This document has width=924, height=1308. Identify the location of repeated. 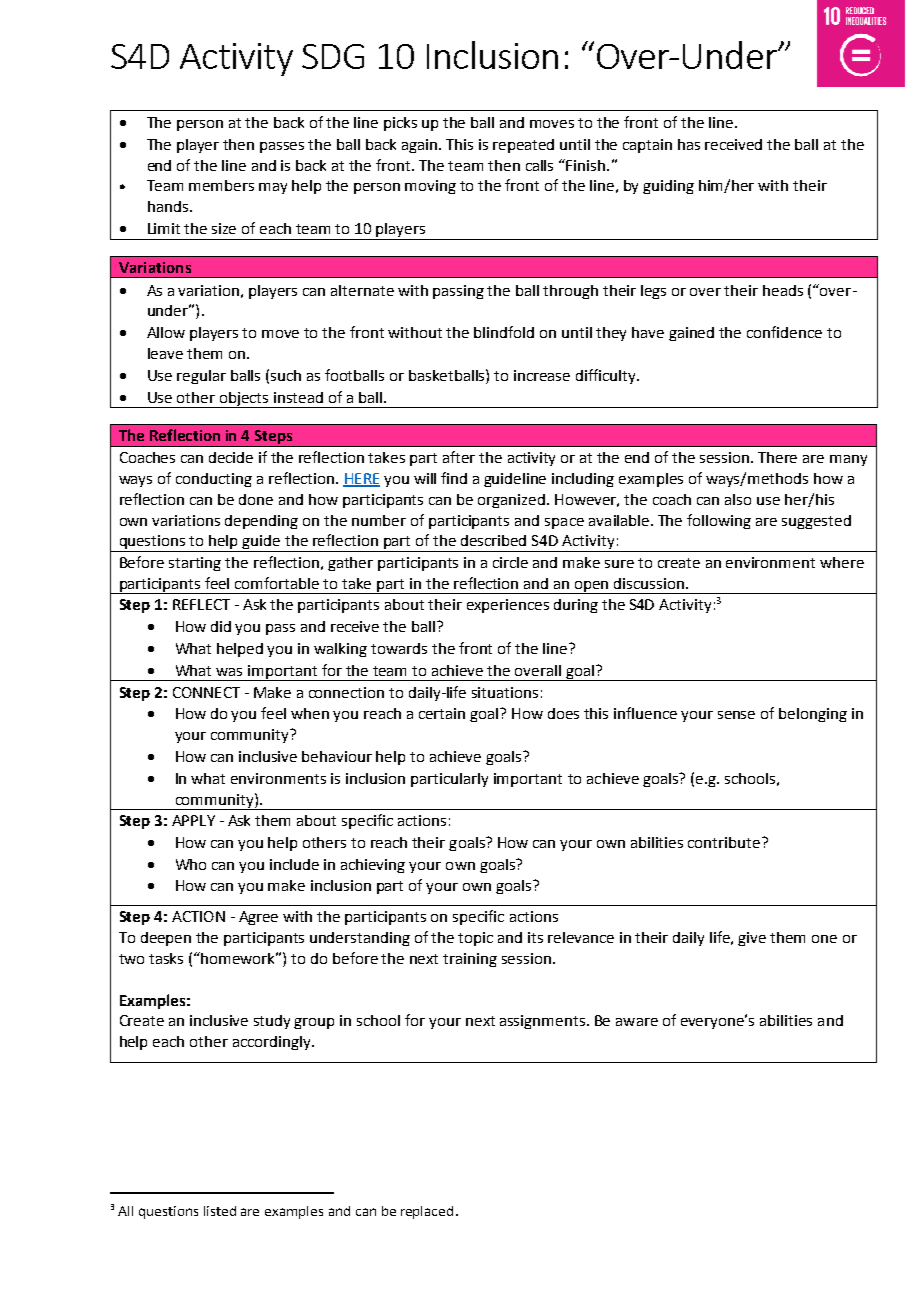
(523, 146).
